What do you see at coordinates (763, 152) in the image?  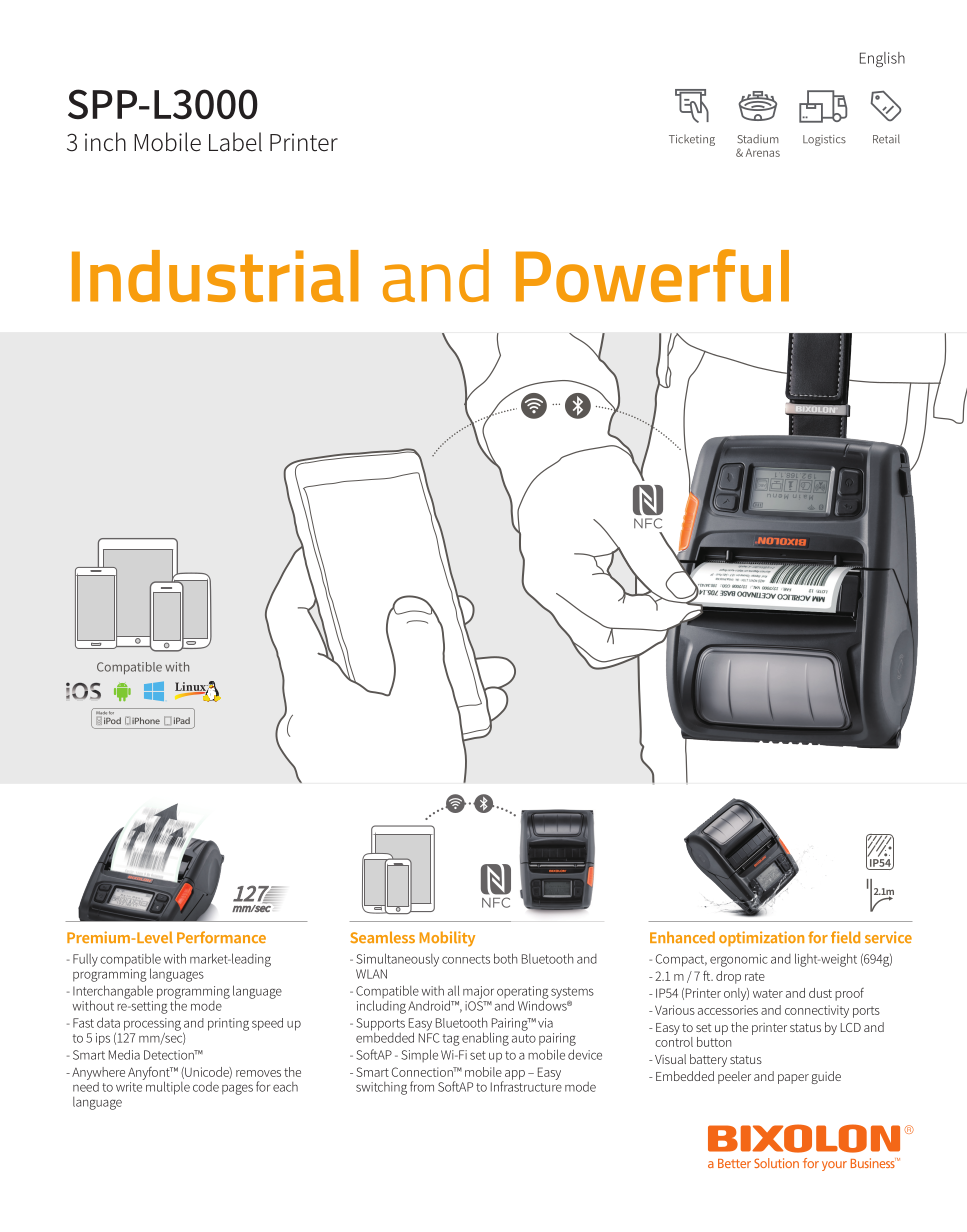 I see `Arenas` at bounding box center [763, 152].
